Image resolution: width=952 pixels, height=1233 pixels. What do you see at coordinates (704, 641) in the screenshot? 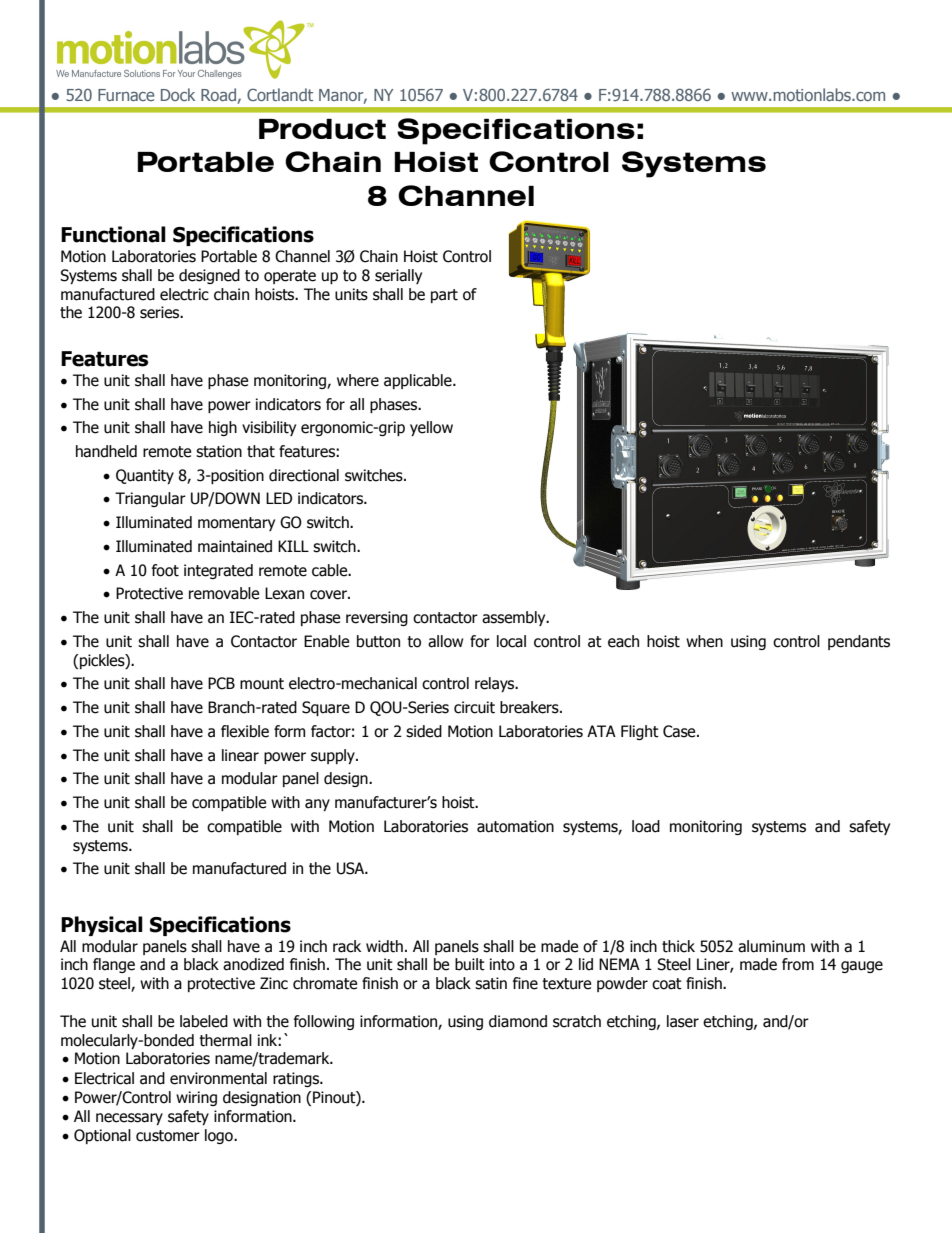
I see `when` at bounding box center [704, 641].
